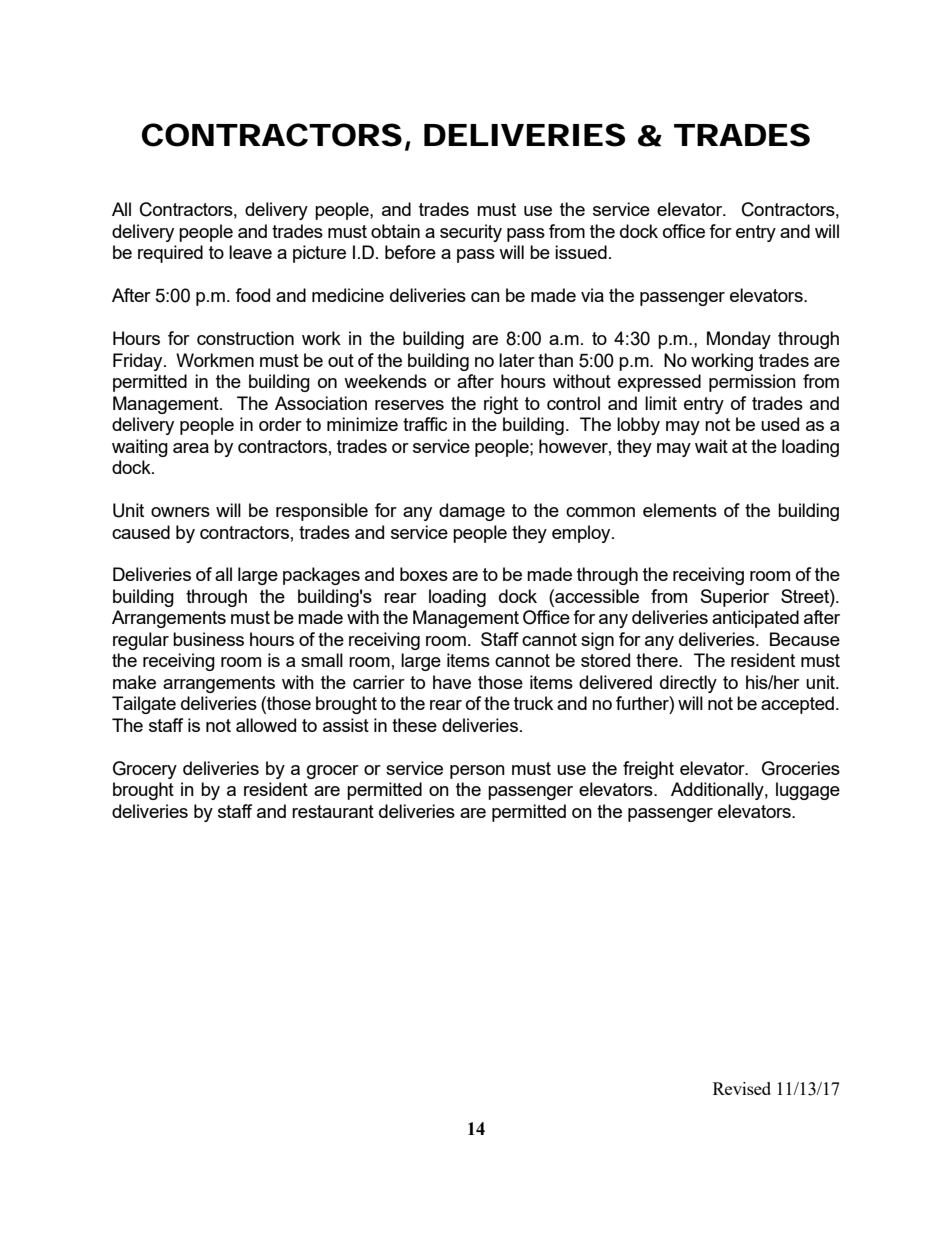 The height and width of the screenshot is (1233, 952). I want to click on Monday, so click(739, 340).
